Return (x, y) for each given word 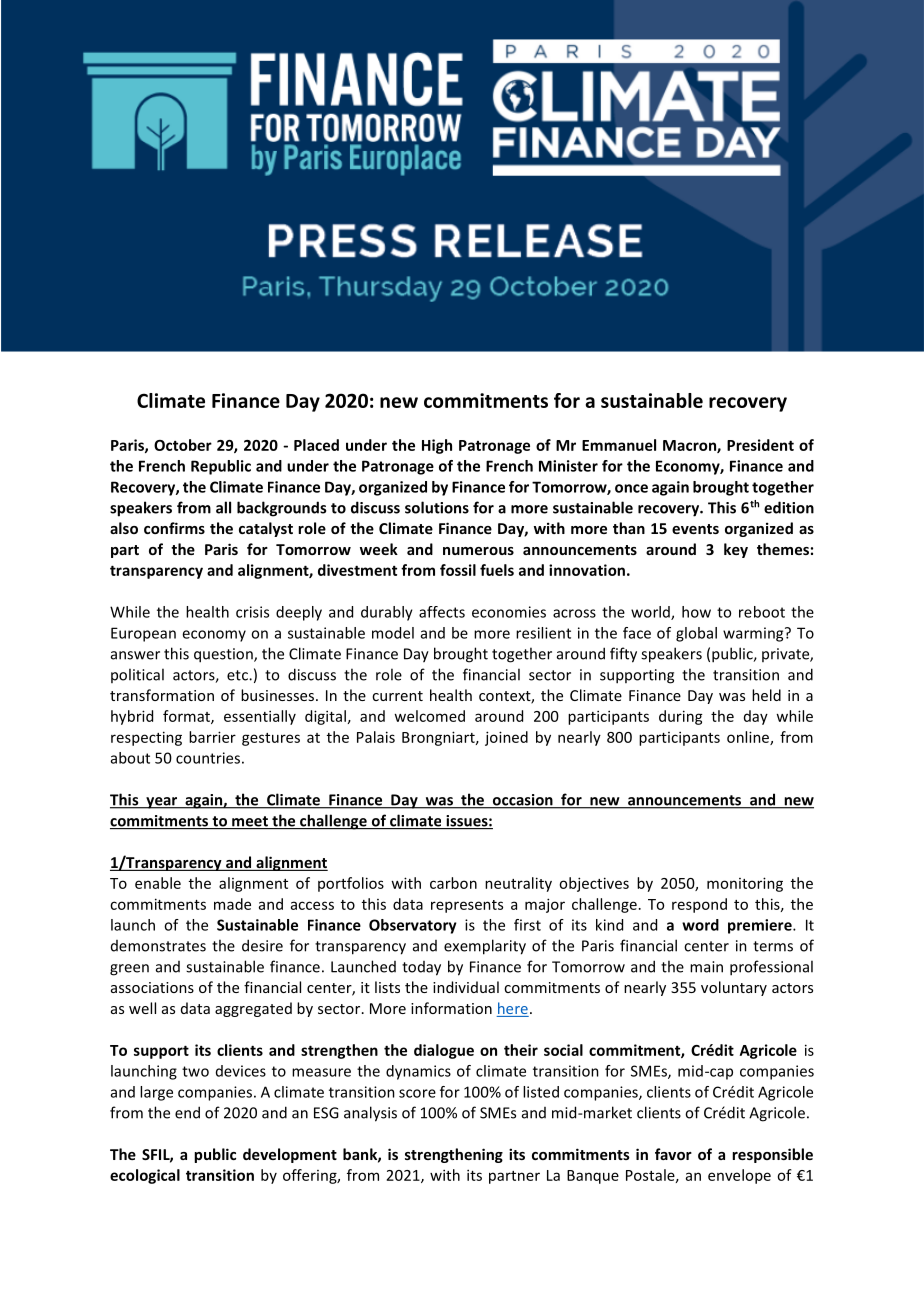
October (183, 445)
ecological (145, 1176)
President (760, 445)
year (162, 803)
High (437, 446)
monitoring (745, 884)
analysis (370, 1114)
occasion (522, 801)
